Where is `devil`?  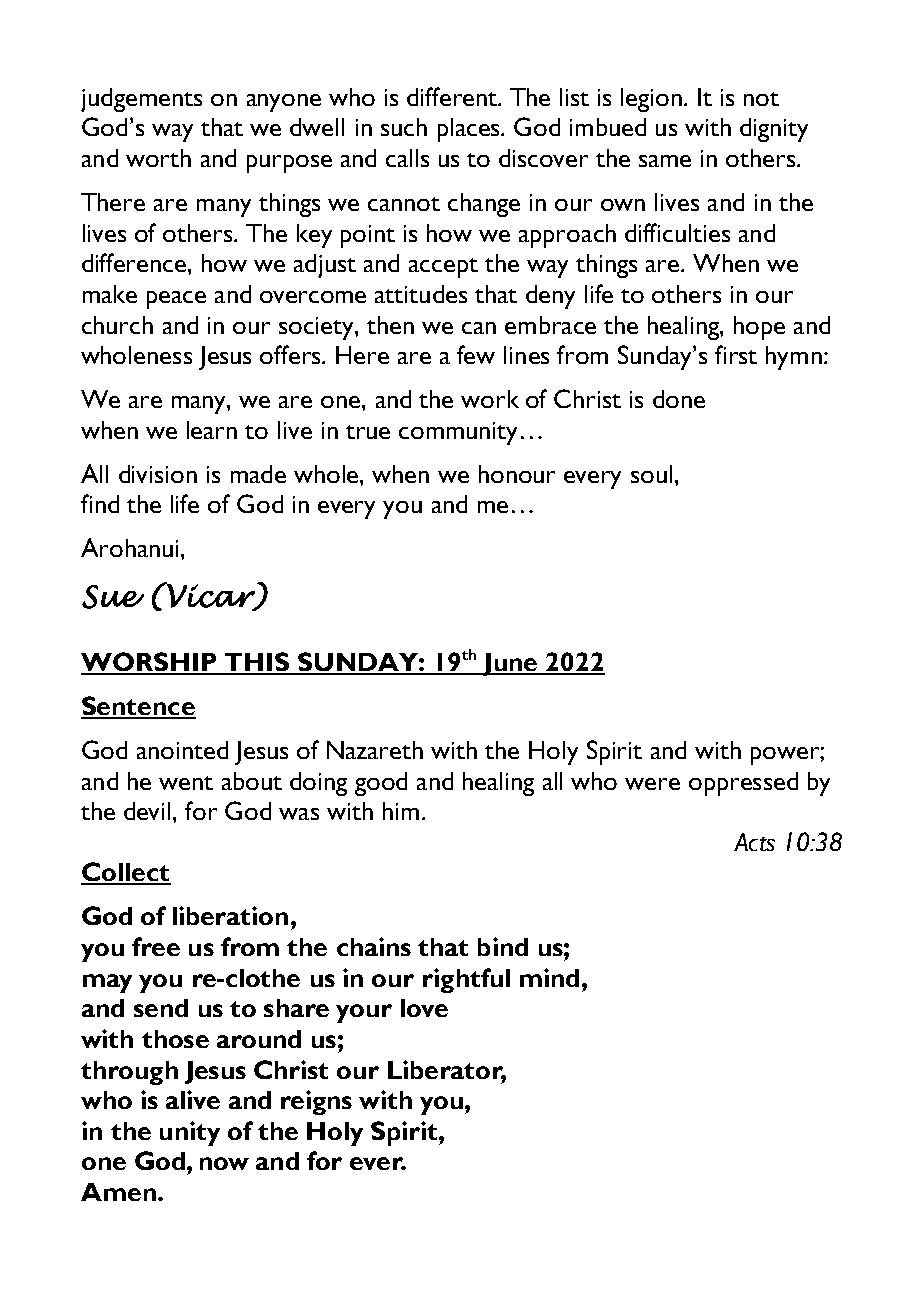
devil is located at coordinates (147, 811).
